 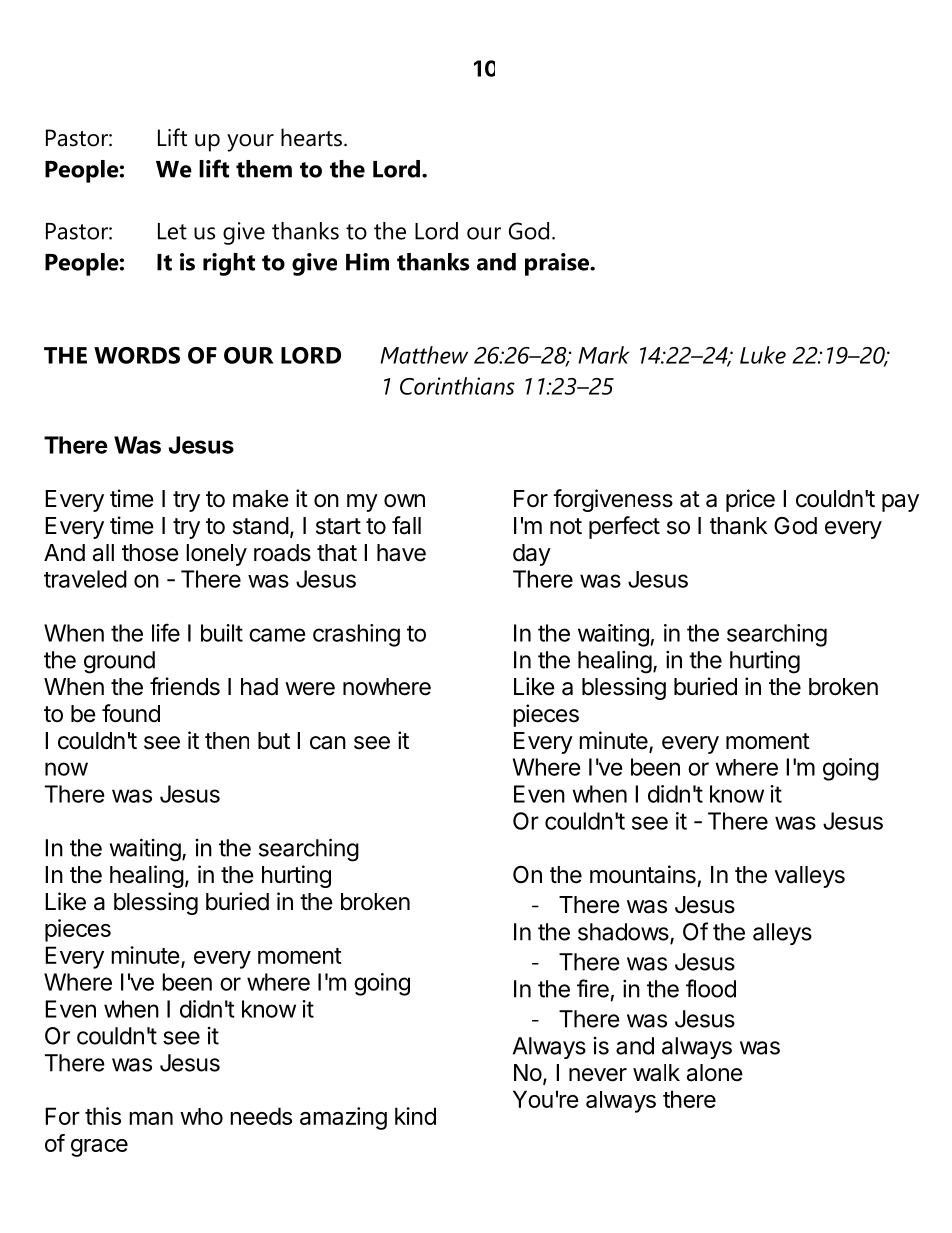 What do you see at coordinates (763, 355) in the page?
I see `Luke` at bounding box center [763, 355].
